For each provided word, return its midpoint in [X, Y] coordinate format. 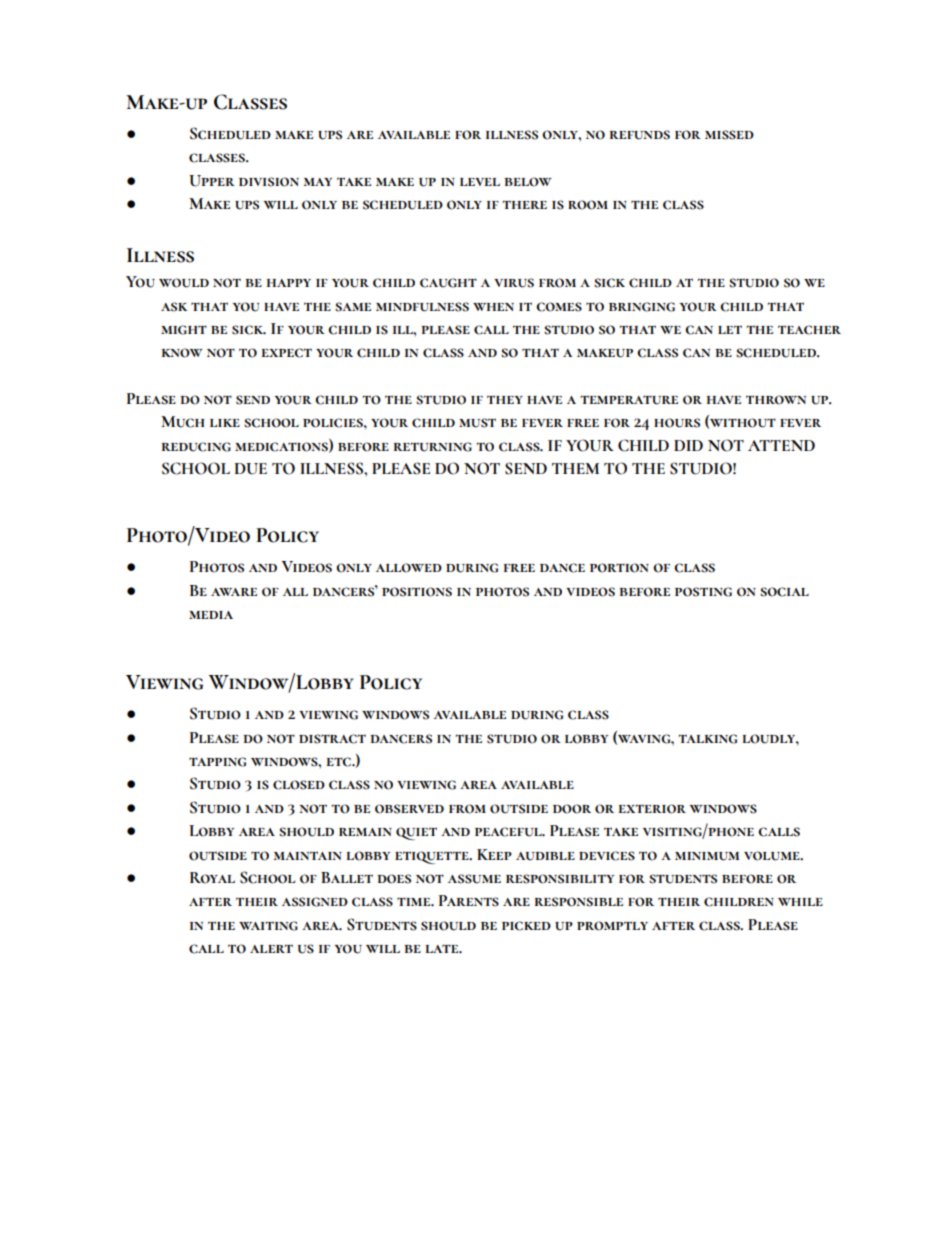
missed [729, 135]
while [800, 902]
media [211, 615]
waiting [268, 926]
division [269, 182]
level [480, 182]
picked [526, 926]
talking [707, 739]
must [477, 423]
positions [417, 592]
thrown [776, 400]
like [225, 423]
